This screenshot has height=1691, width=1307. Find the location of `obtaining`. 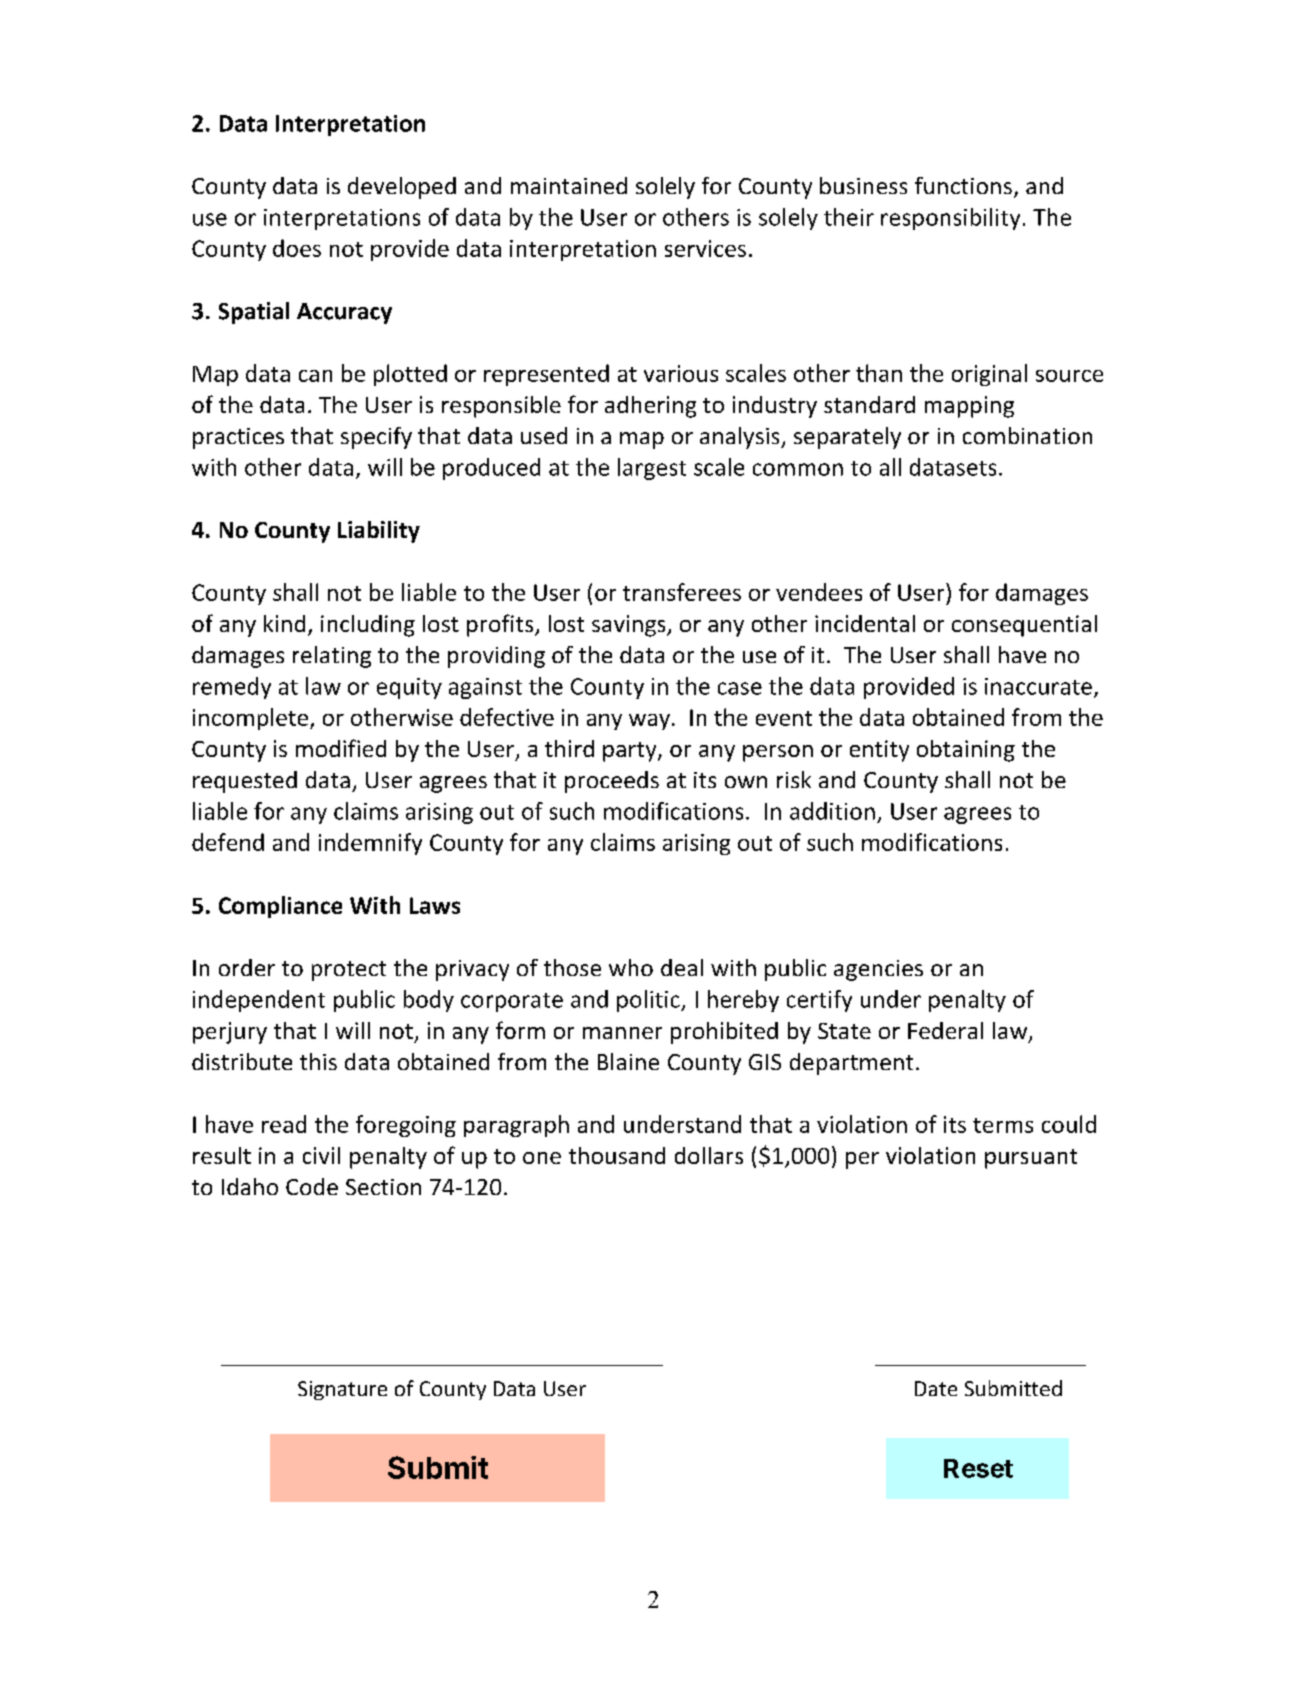

obtaining is located at coordinates (966, 751).
